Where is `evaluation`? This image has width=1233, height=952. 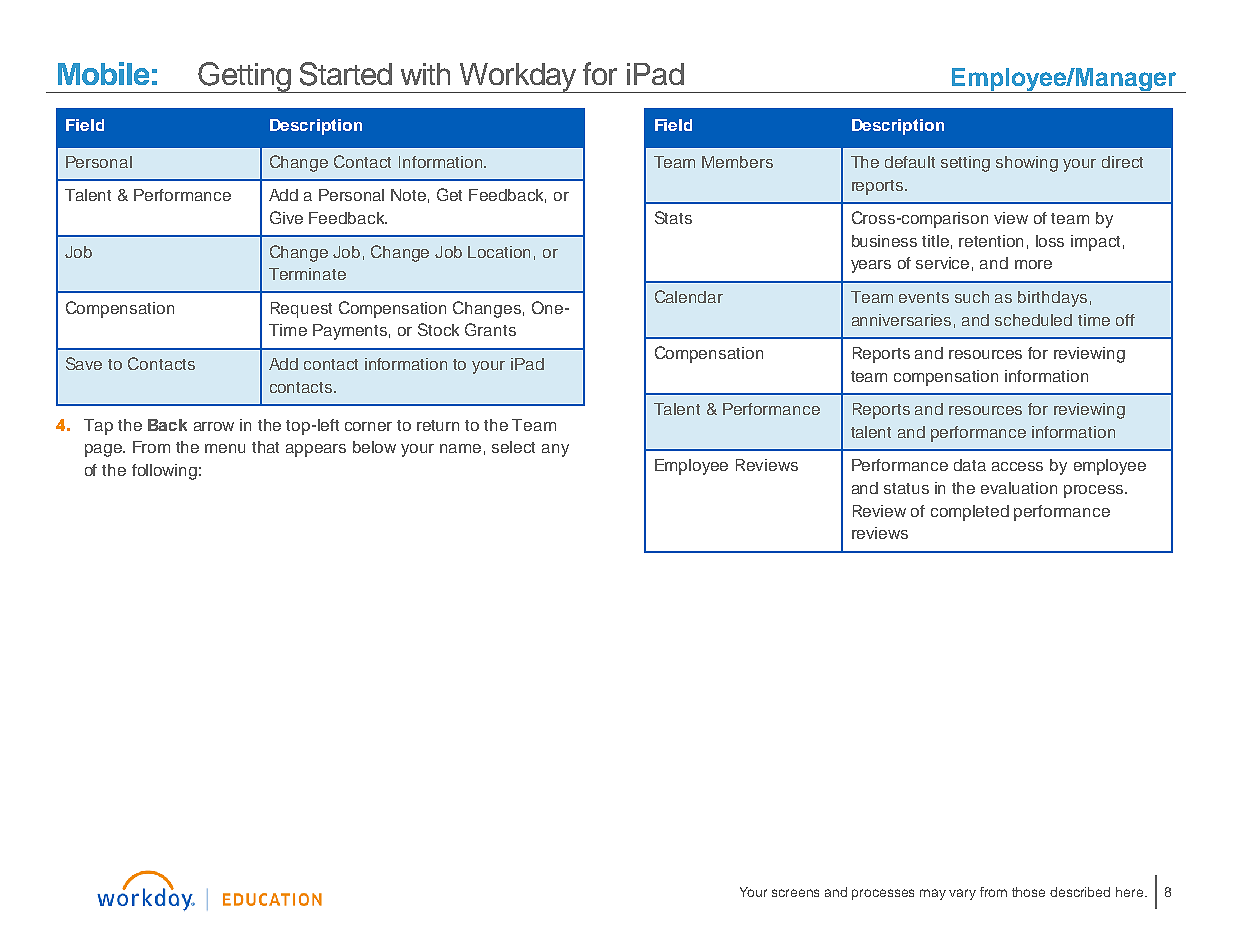
evaluation is located at coordinates (1019, 488).
